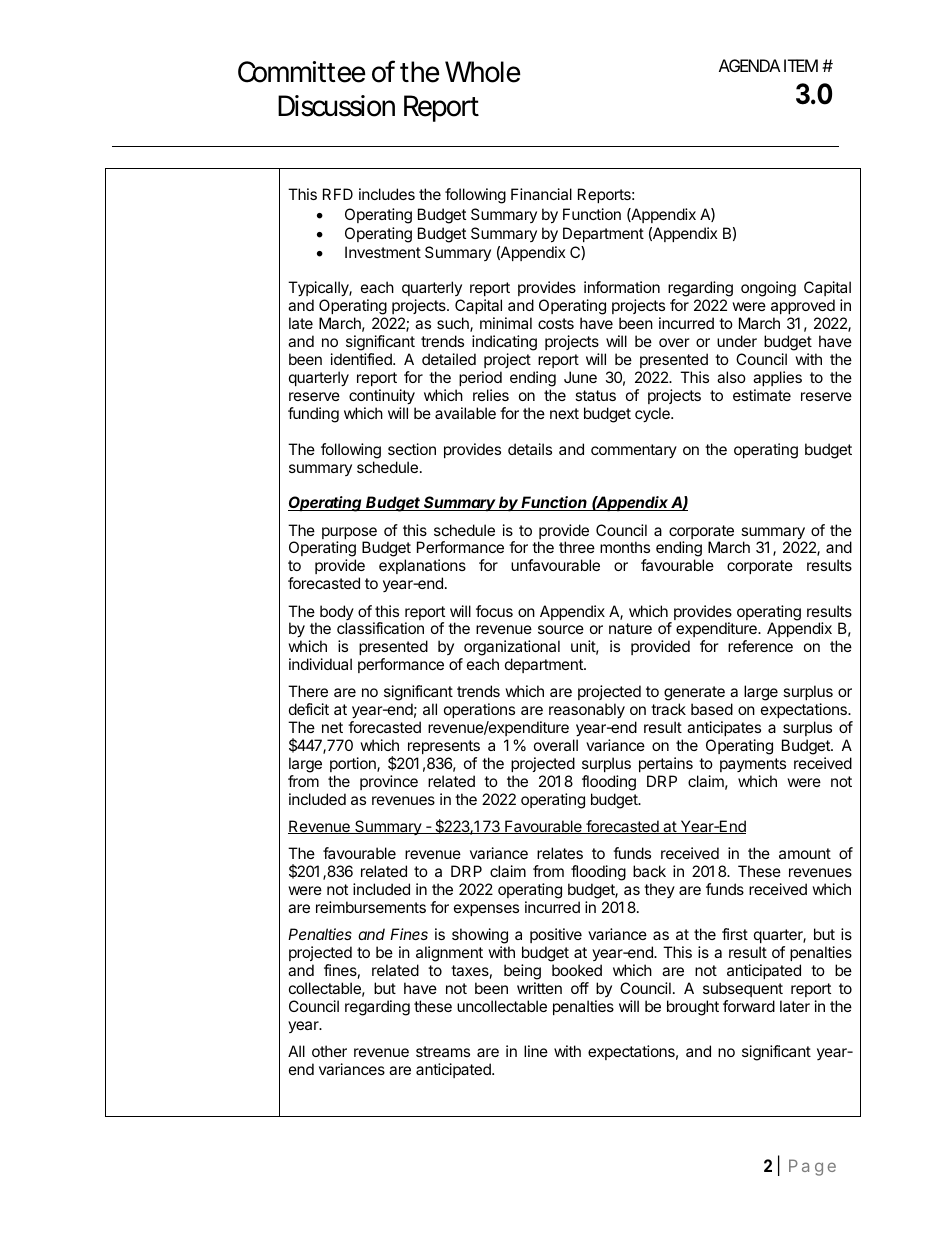  What do you see at coordinates (760, 646) in the screenshot?
I see `reference` at bounding box center [760, 646].
